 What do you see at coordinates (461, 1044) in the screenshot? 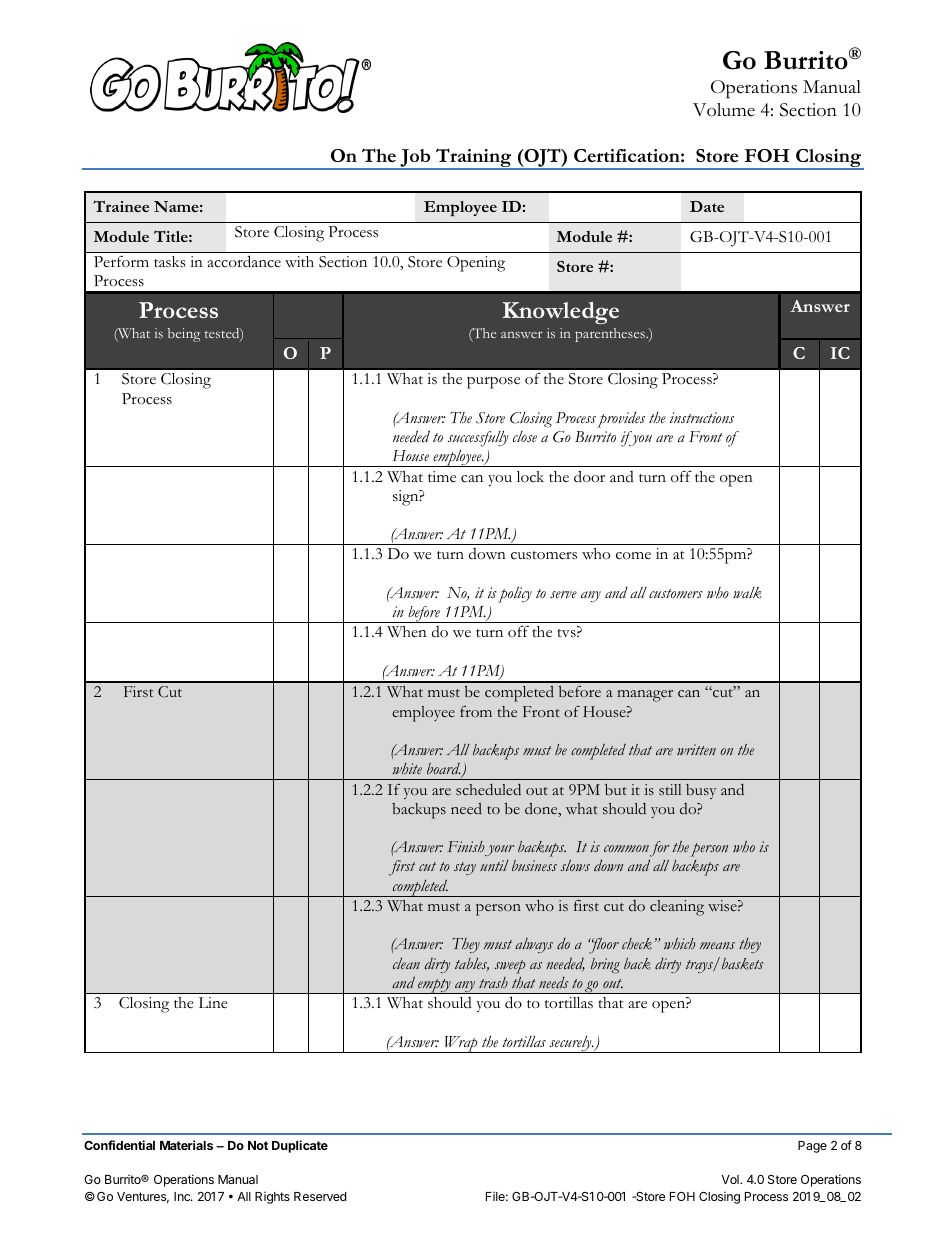
I see `Wrap` at bounding box center [461, 1044].
